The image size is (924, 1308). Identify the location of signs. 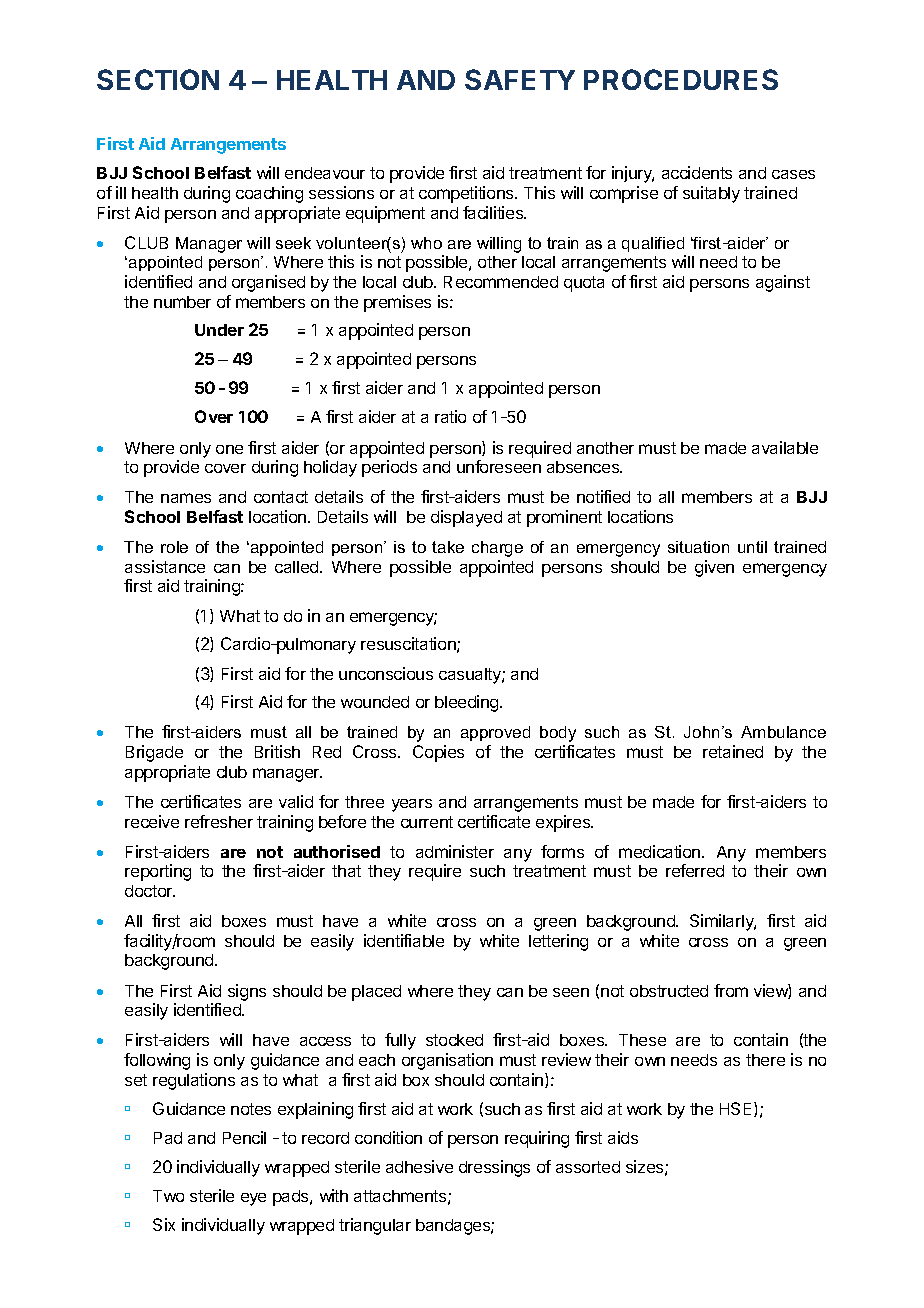
(247, 992).
